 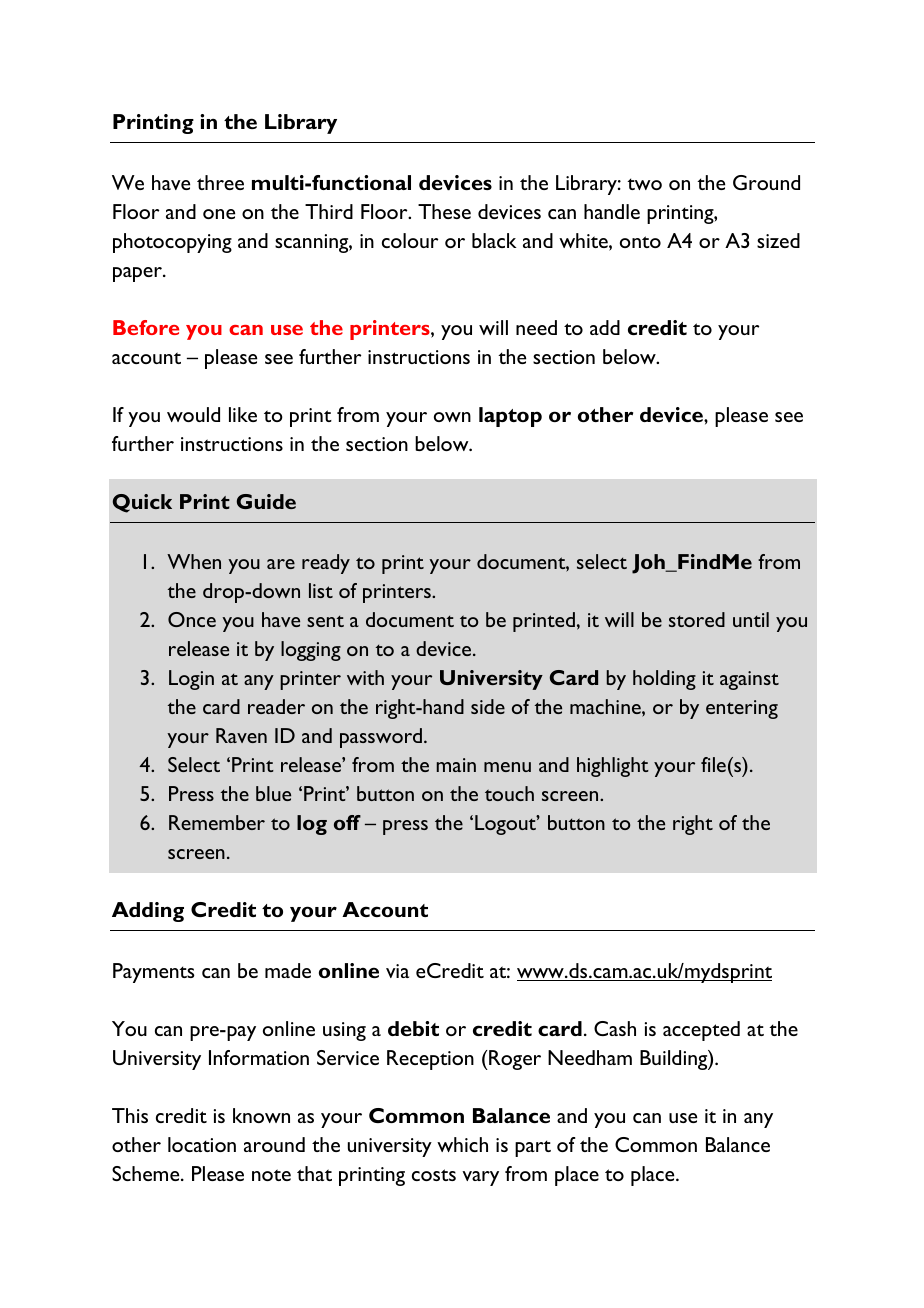 What do you see at coordinates (613, 767) in the page?
I see `highlight` at bounding box center [613, 767].
